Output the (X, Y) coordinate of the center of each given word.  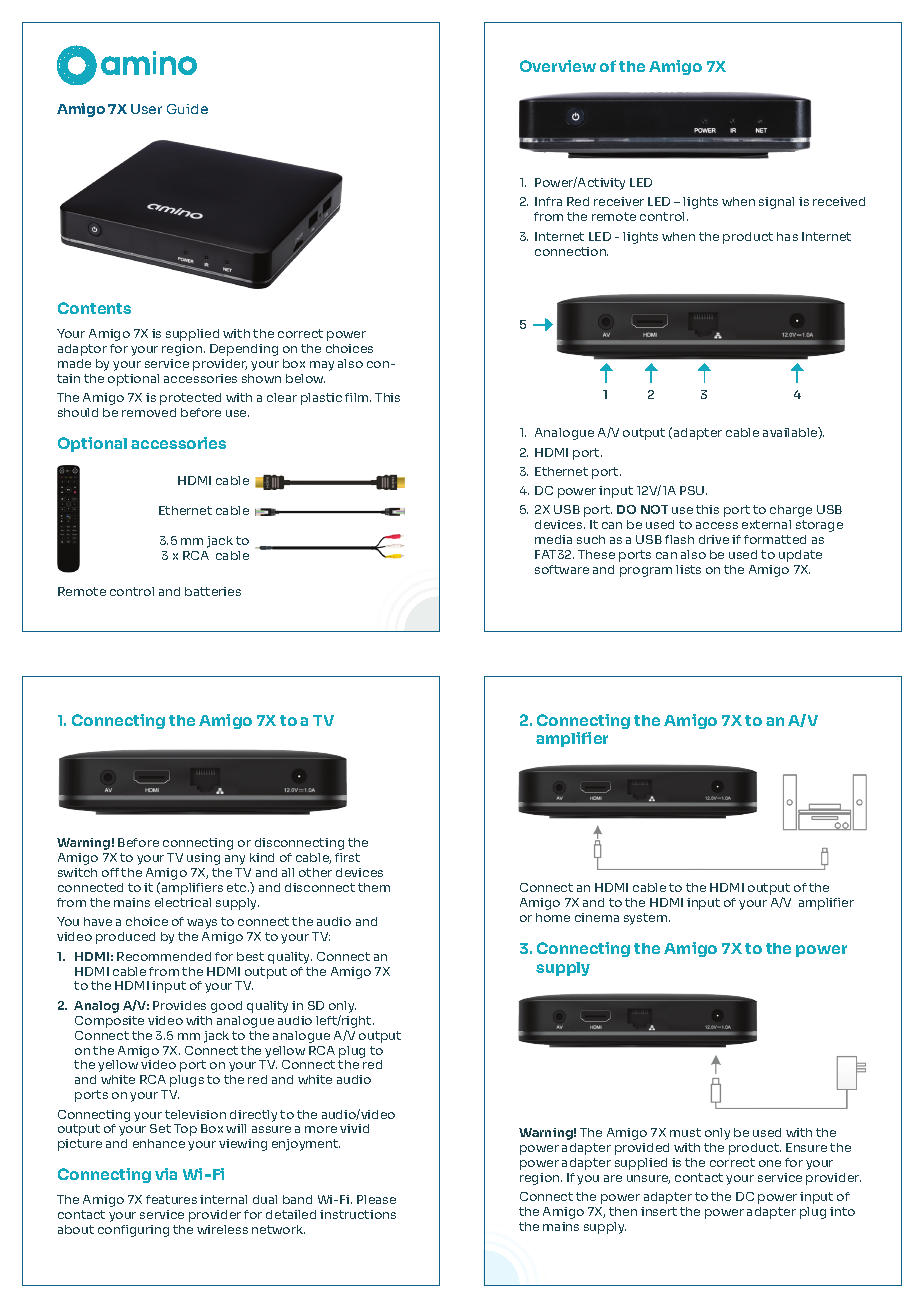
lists (688, 569)
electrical (183, 902)
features (171, 1199)
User (146, 109)
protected (190, 399)
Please (376, 1199)
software (562, 569)
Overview (558, 66)
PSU (693, 490)
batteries (213, 591)
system (645, 919)
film (358, 397)
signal (776, 203)
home (553, 917)
